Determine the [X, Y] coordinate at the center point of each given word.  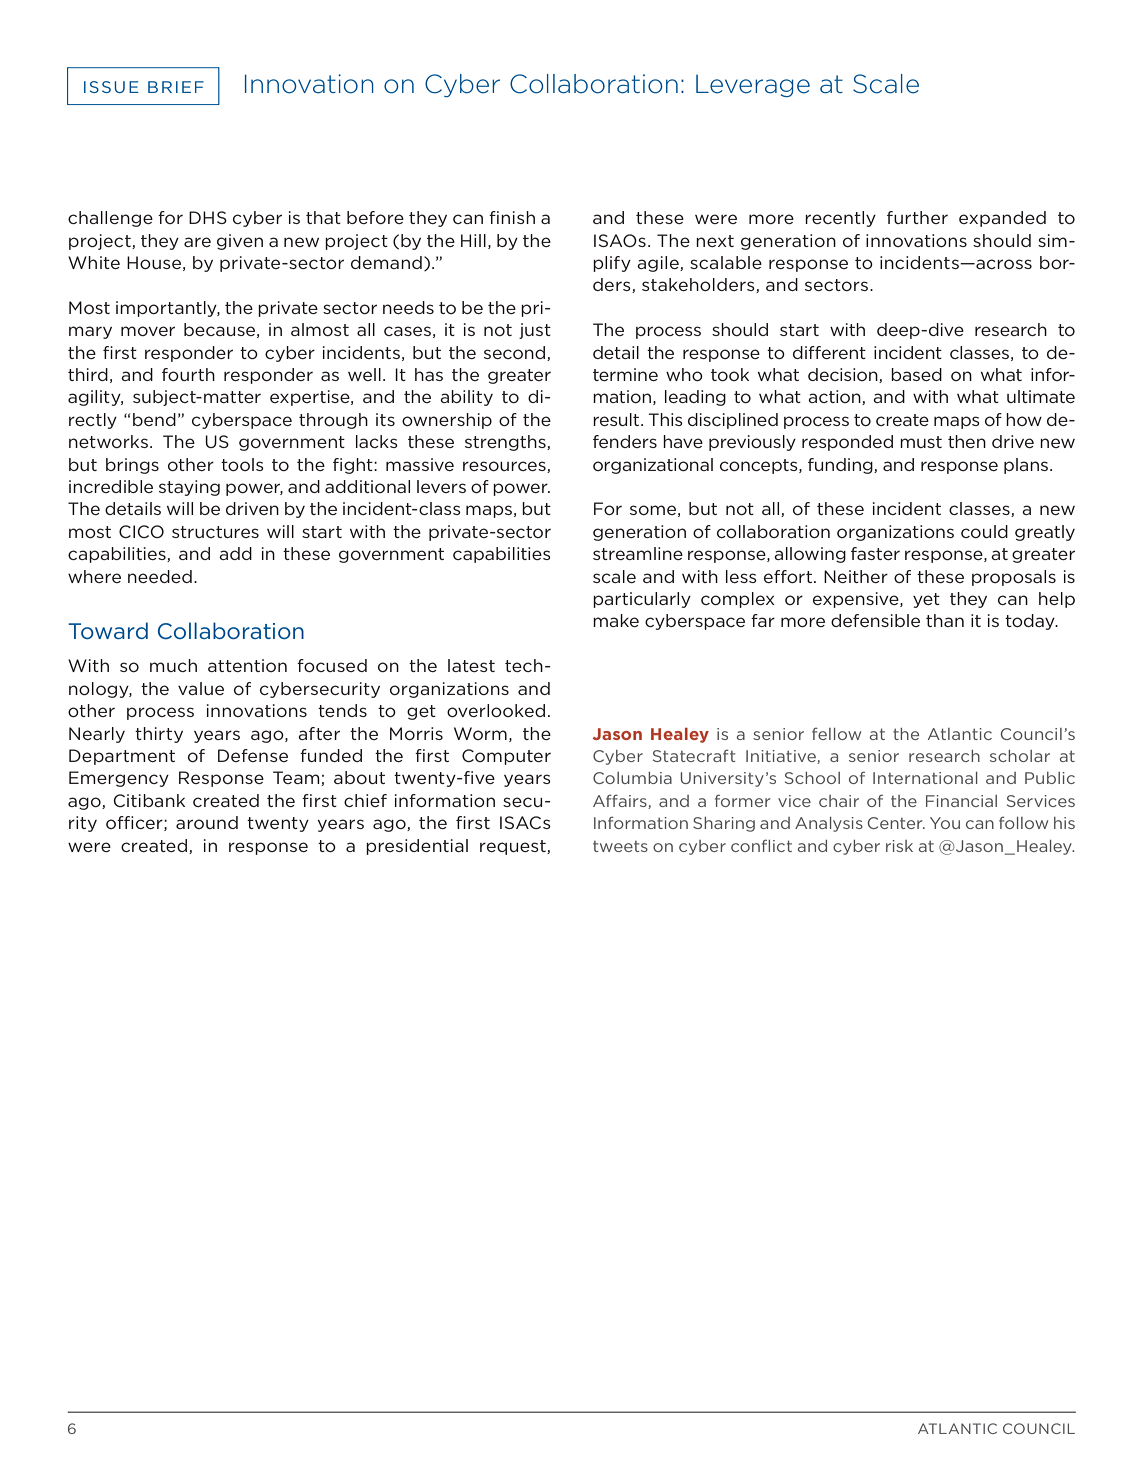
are [197, 242]
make [616, 620]
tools [242, 464]
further [917, 217]
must [921, 442]
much [173, 665]
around [207, 822]
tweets [620, 846]
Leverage [753, 86]
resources [505, 467]
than [945, 620]
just [535, 331]
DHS [208, 217]
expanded [1002, 219]
